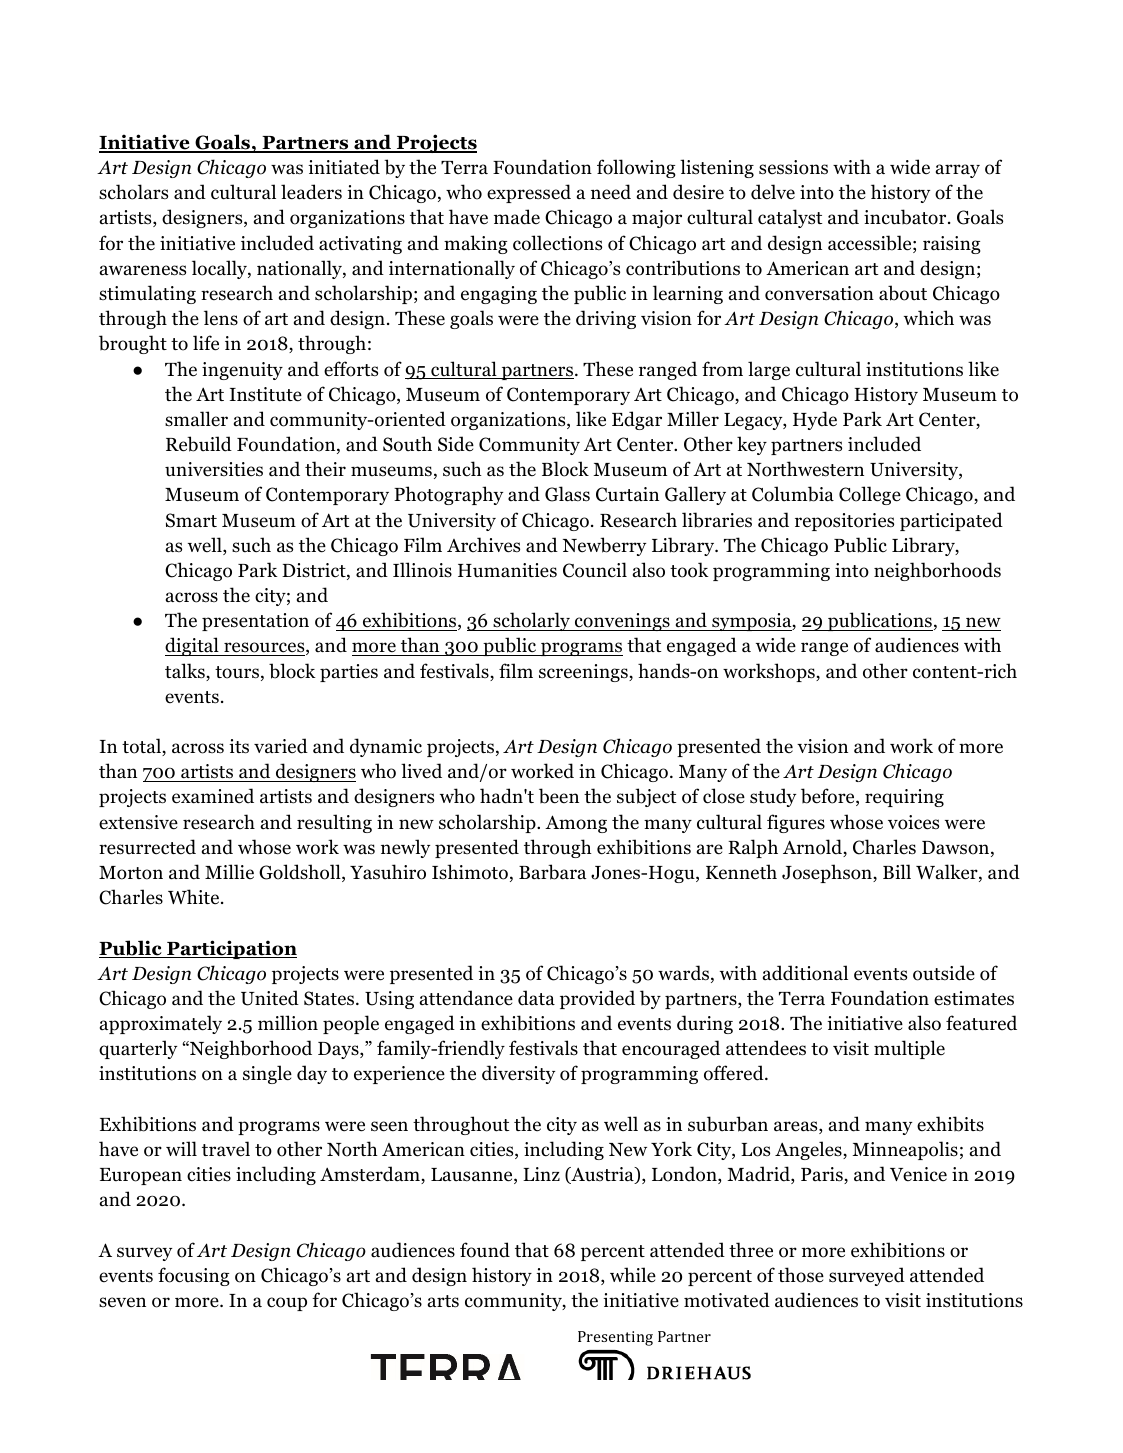  I want to click on those, so click(801, 1275).
